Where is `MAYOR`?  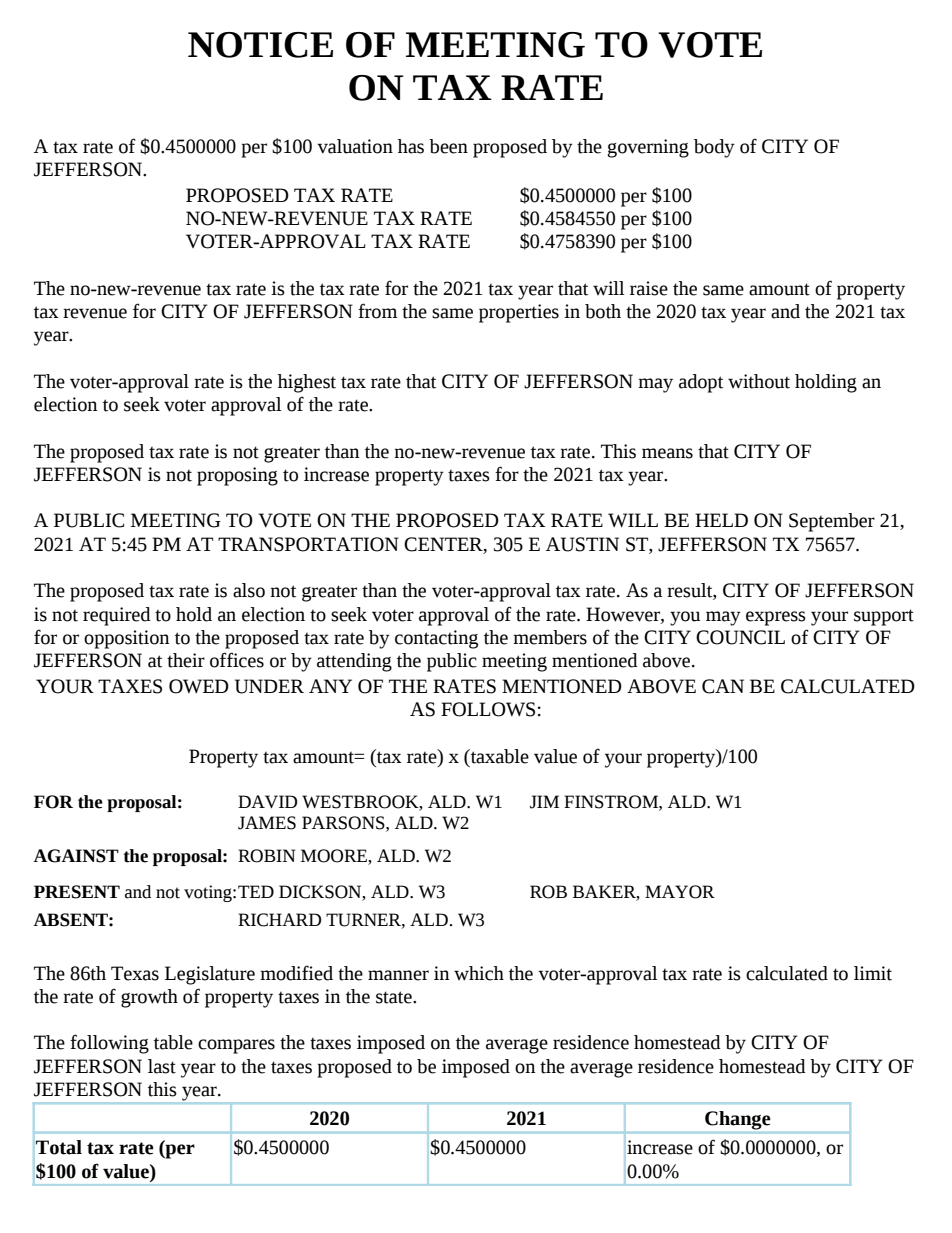 MAYOR is located at coordinates (680, 892).
